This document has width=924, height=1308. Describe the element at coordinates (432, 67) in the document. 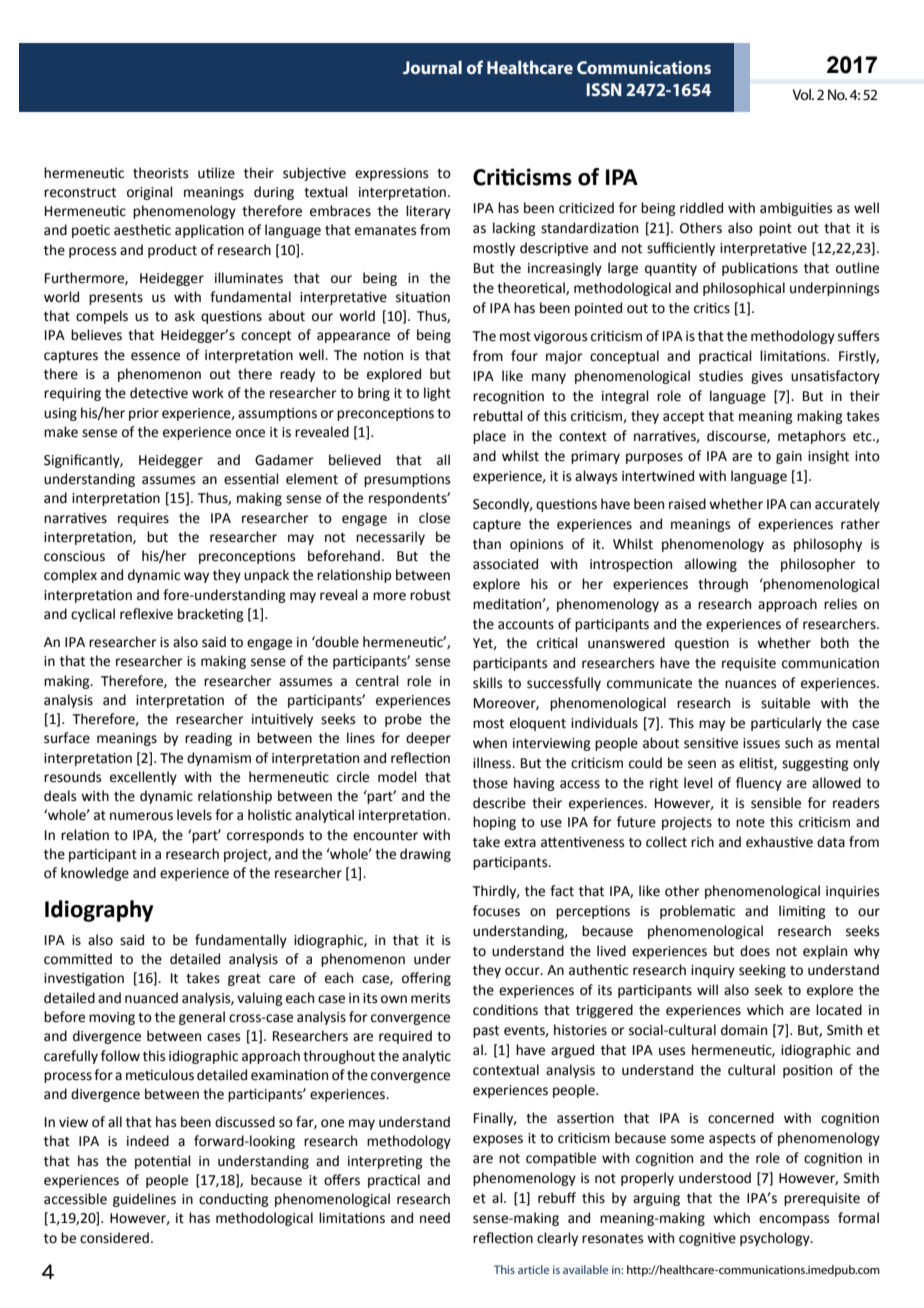

I see `Journal` at that location.
